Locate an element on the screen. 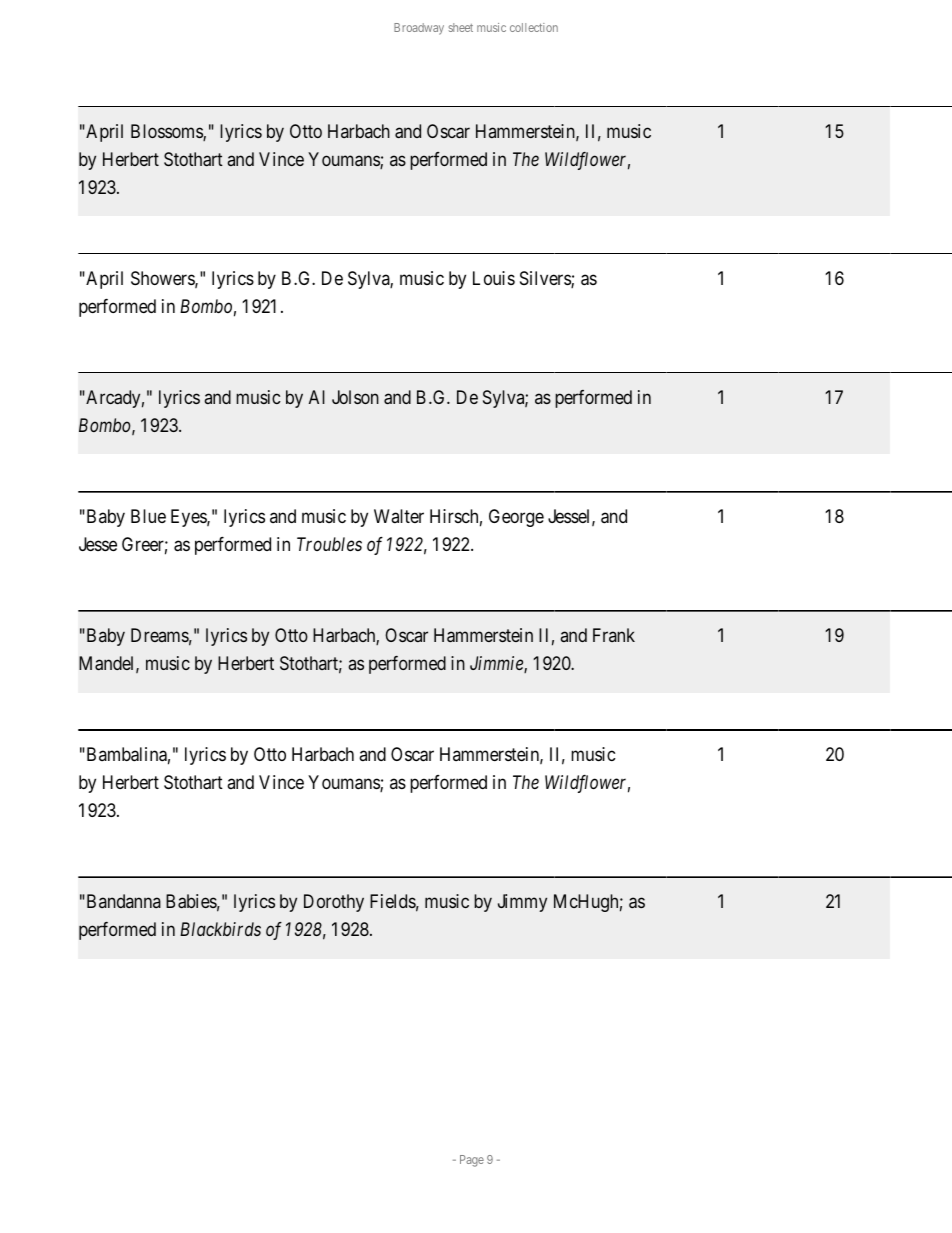 Image resolution: width=952 pixels, height=1233 pixels. Troubles is located at coordinates (329, 544).
